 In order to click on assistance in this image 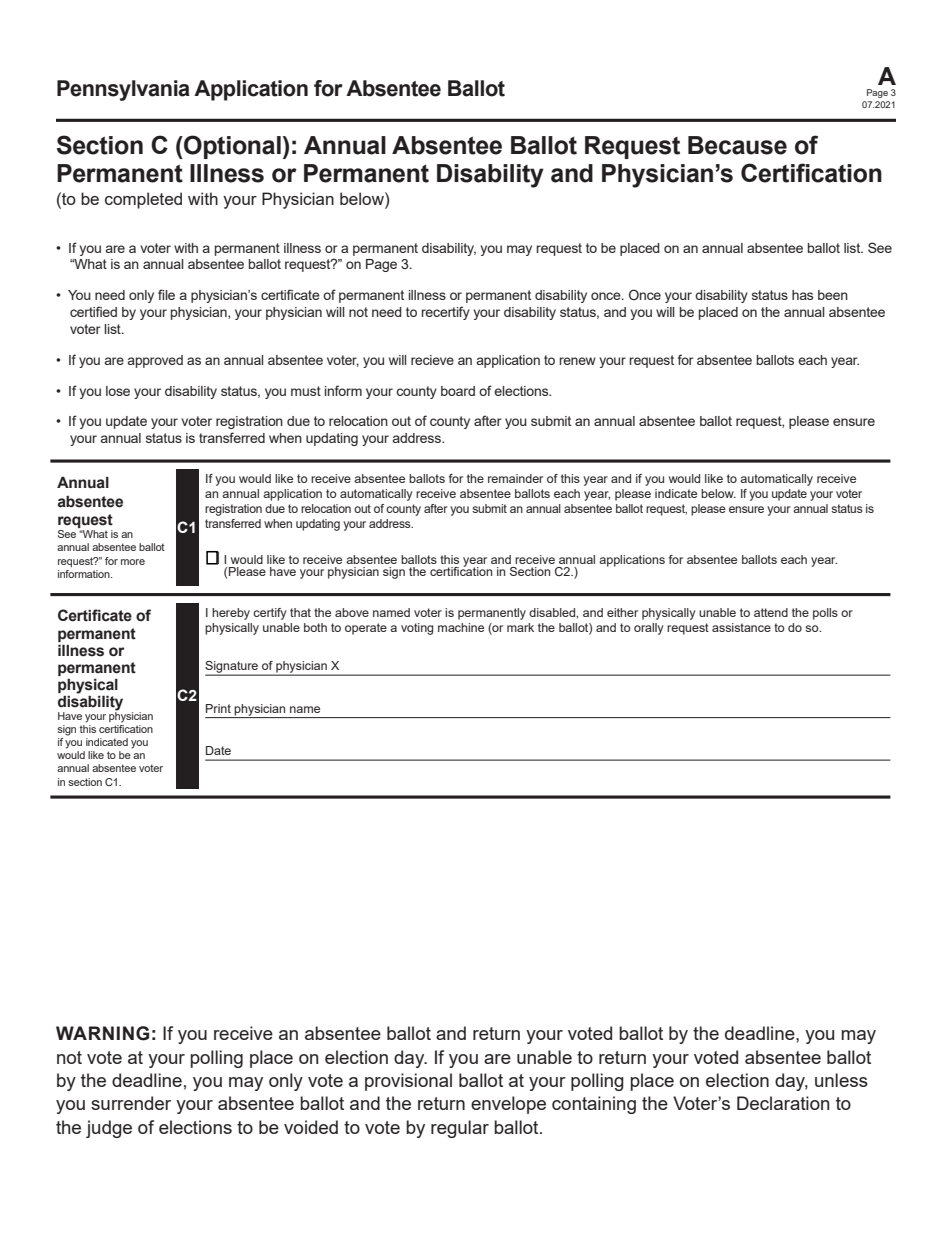, I will do `click(741, 627)`.
